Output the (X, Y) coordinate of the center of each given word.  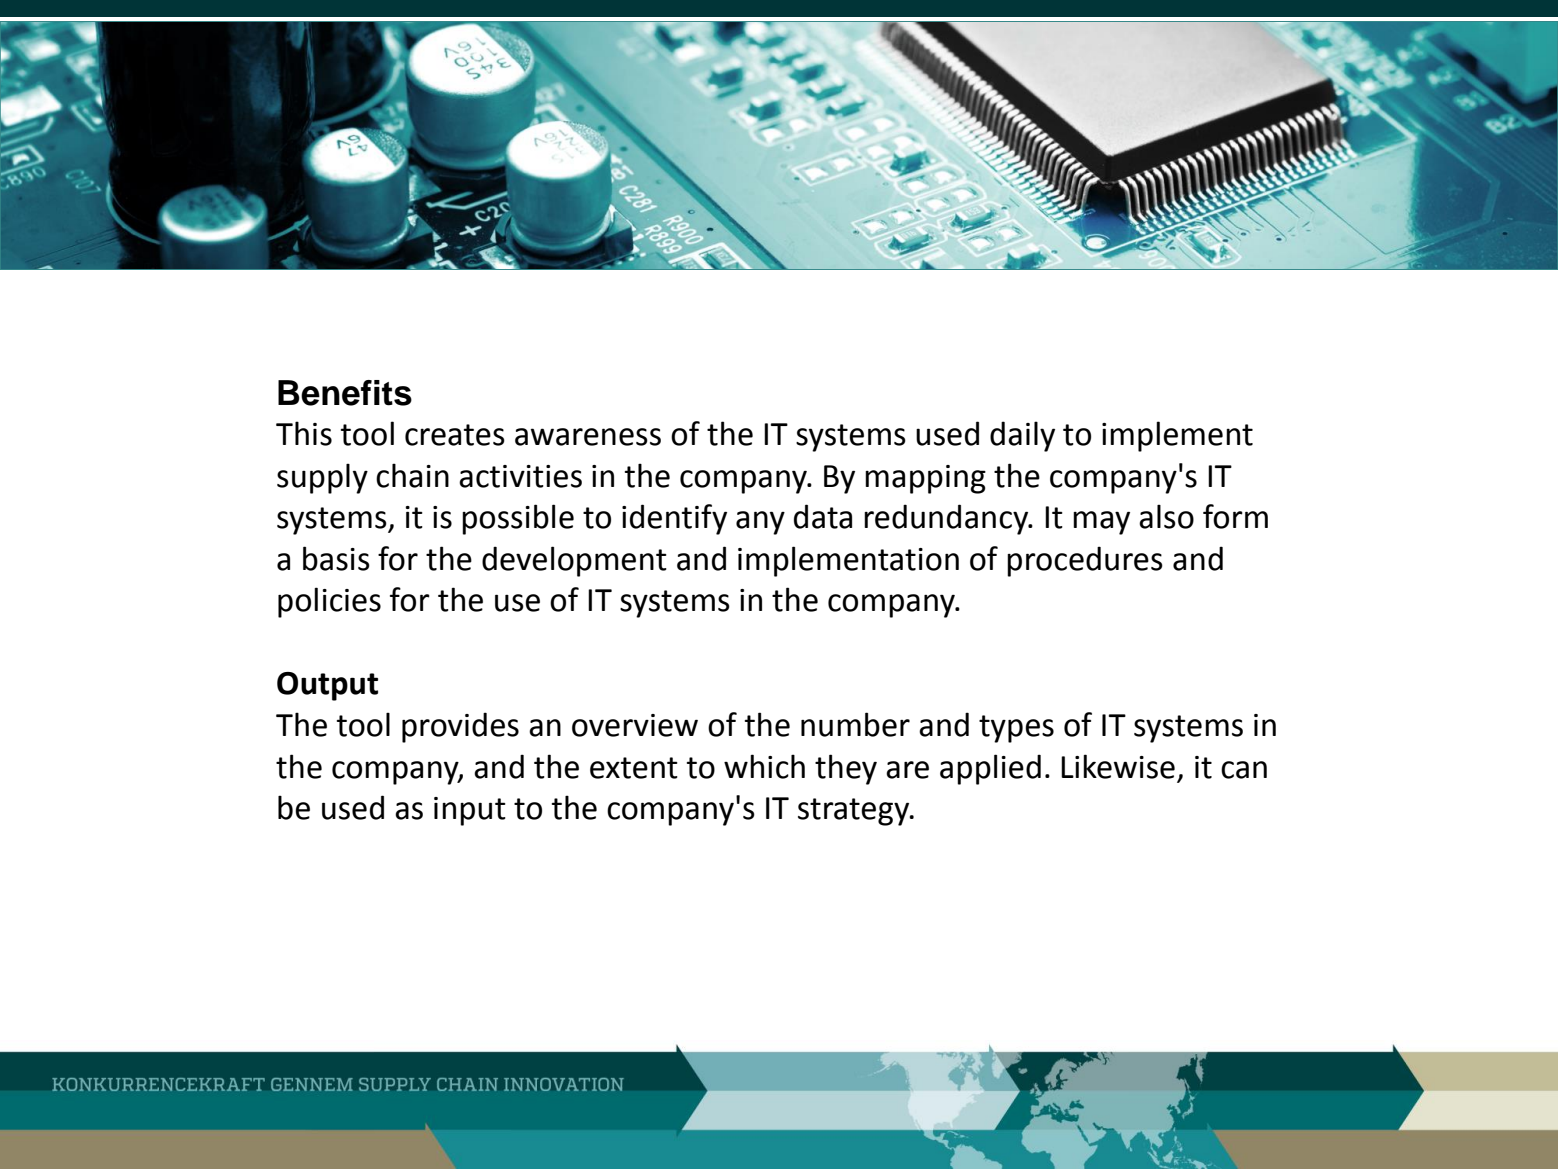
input (470, 811)
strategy (855, 812)
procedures (1085, 561)
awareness (588, 437)
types (1016, 729)
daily (1022, 436)
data (823, 516)
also (1166, 516)
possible (518, 519)
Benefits (345, 393)
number (855, 724)
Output (327, 686)
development (574, 561)
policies (329, 602)
